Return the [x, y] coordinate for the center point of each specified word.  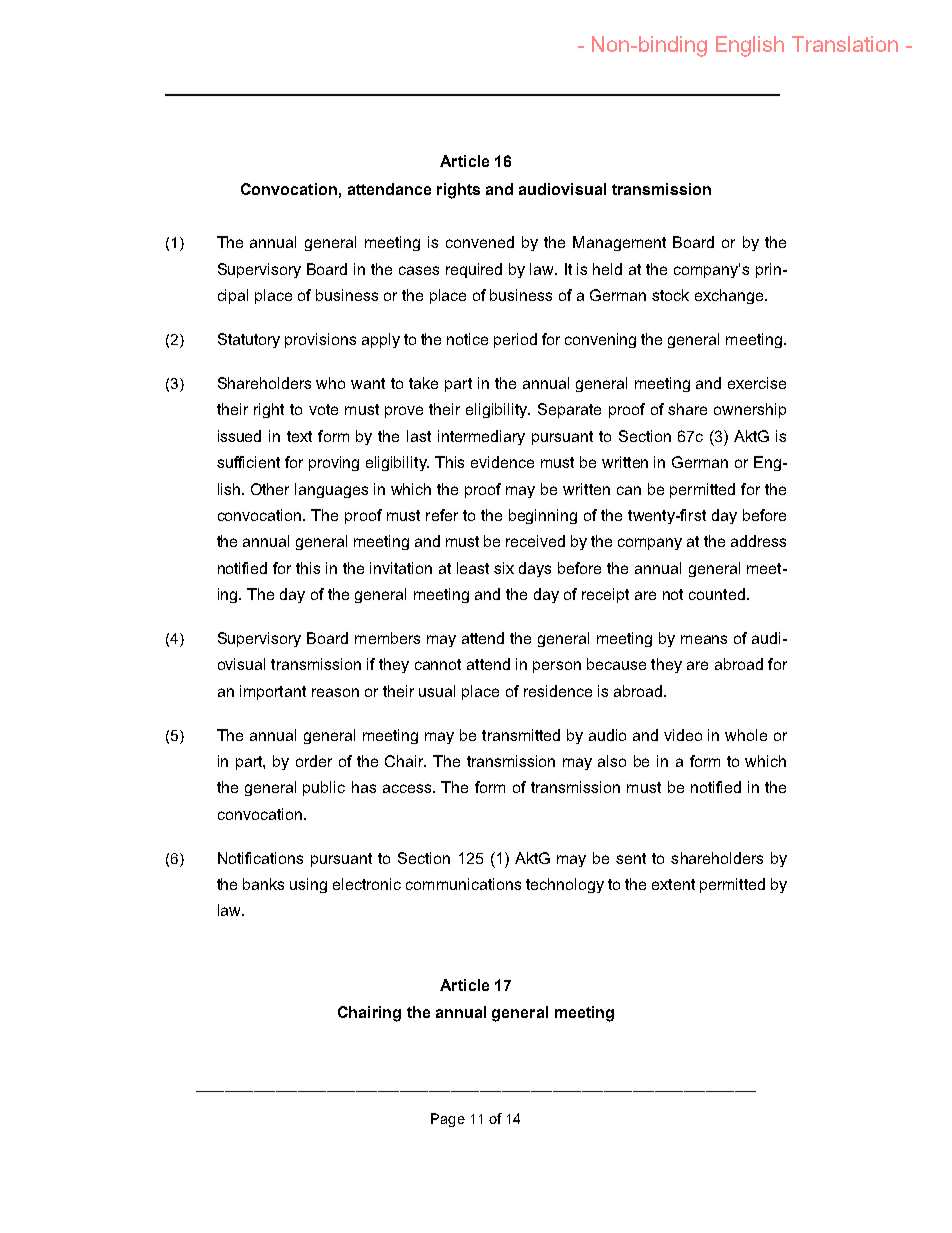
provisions [320, 340]
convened [480, 242]
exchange [729, 296]
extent [673, 884]
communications [463, 884]
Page [448, 1120]
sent [631, 858]
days [535, 569]
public [324, 788]
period [515, 340]
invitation [401, 568]
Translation [845, 44]
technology [565, 885]
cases [419, 270]
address [758, 541]
